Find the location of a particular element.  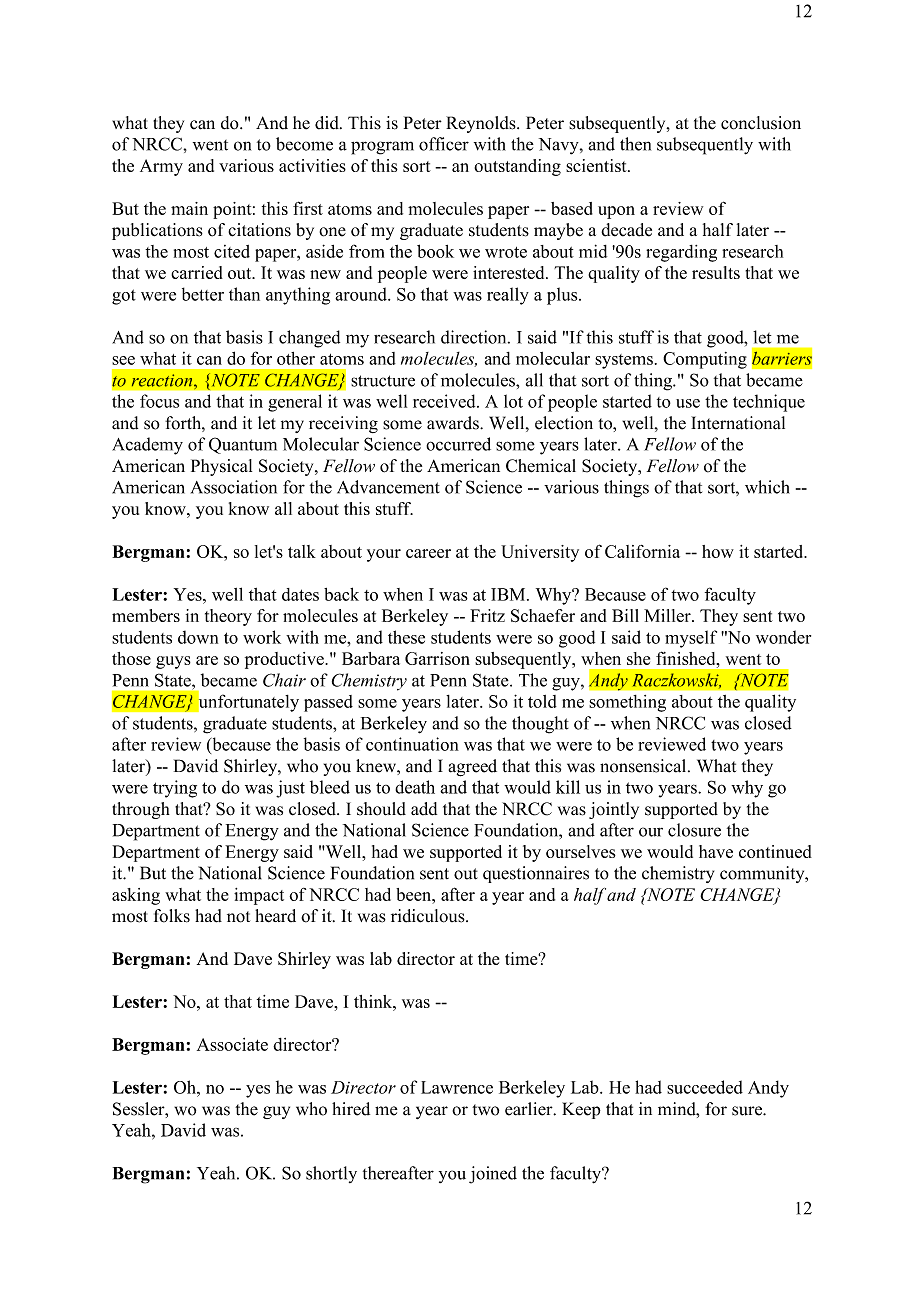

Physical is located at coordinates (221, 467).
